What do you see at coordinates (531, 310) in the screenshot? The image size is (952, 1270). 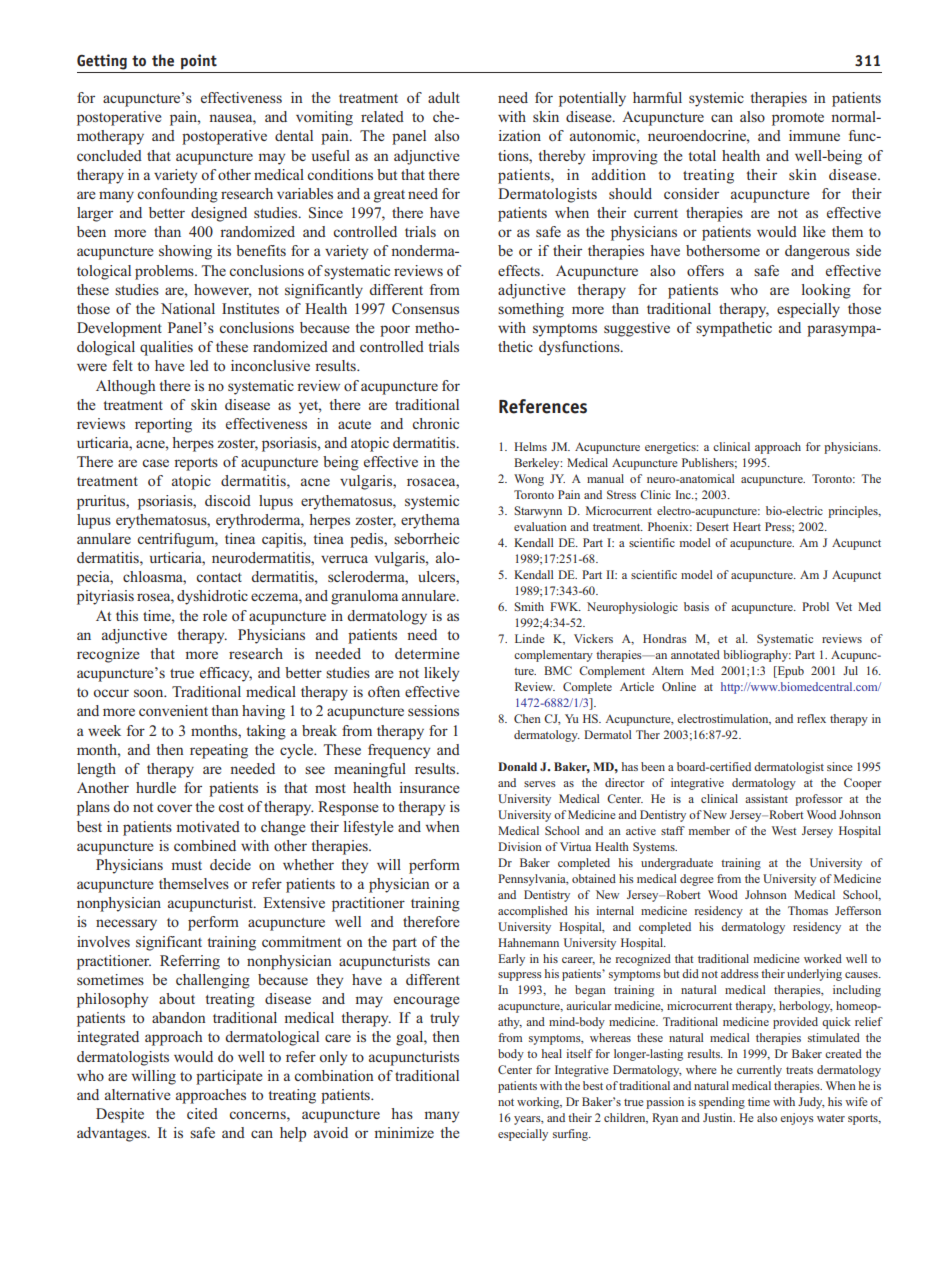 I see `something` at bounding box center [531, 310].
